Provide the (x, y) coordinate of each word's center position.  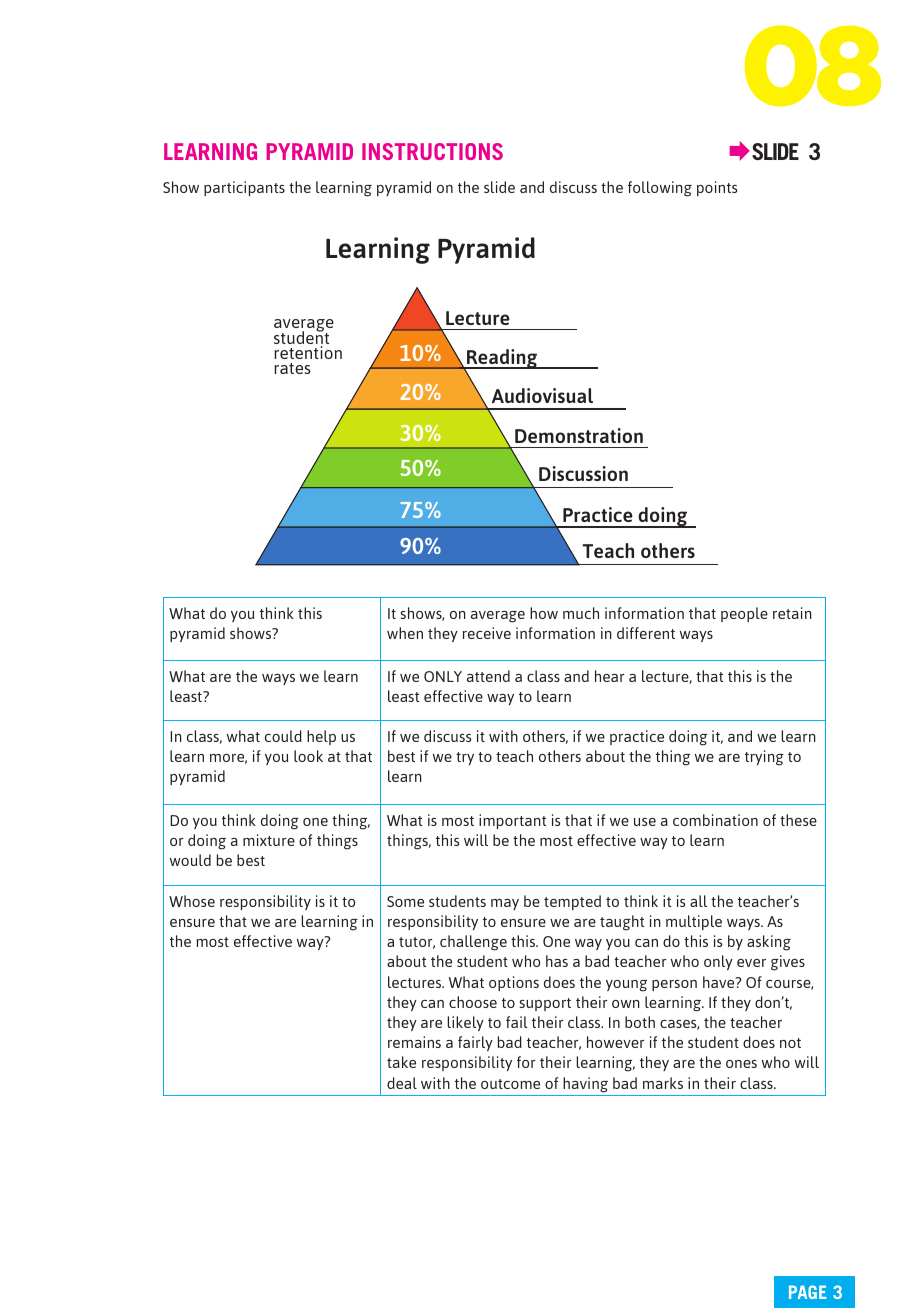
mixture (269, 840)
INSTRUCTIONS (432, 151)
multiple (694, 922)
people (744, 614)
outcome (510, 1084)
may (505, 904)
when (405, 633)
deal (402, 1083)
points (717, 188)
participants (244, 188)
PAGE (807, 1292)
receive (487, 633)
